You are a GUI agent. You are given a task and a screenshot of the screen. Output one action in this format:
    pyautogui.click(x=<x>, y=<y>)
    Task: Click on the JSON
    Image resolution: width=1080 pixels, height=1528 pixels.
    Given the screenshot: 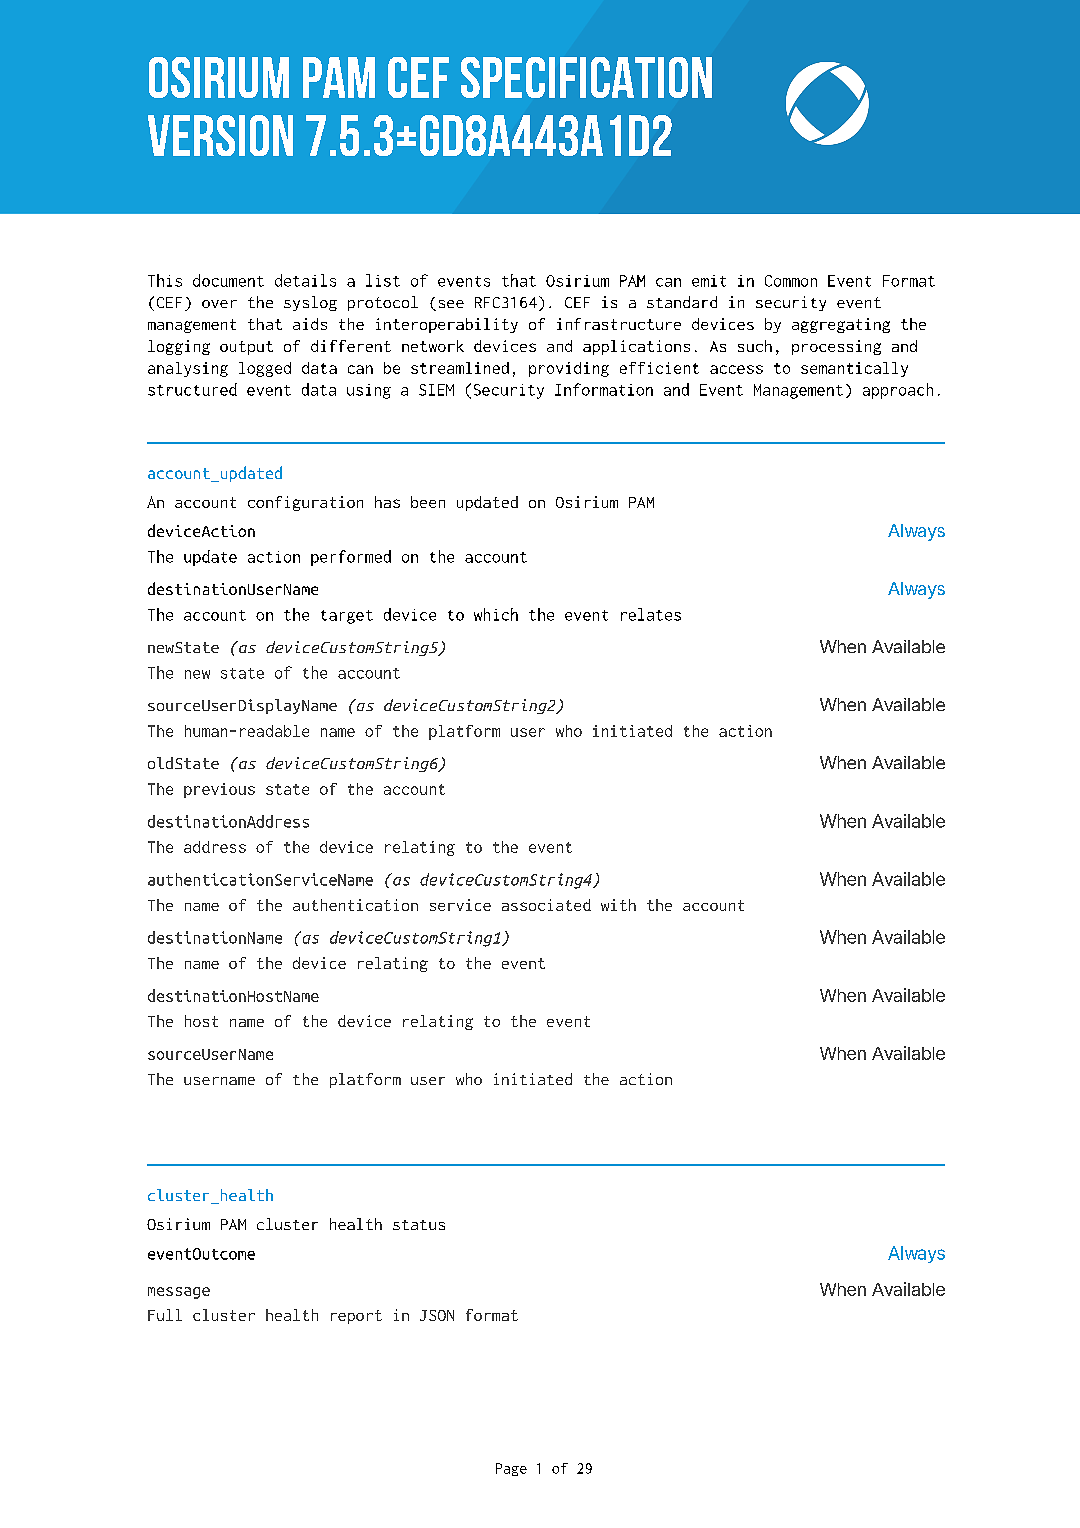 What is the action you would take?
    pyautogui.click(x=437, y=1315)
